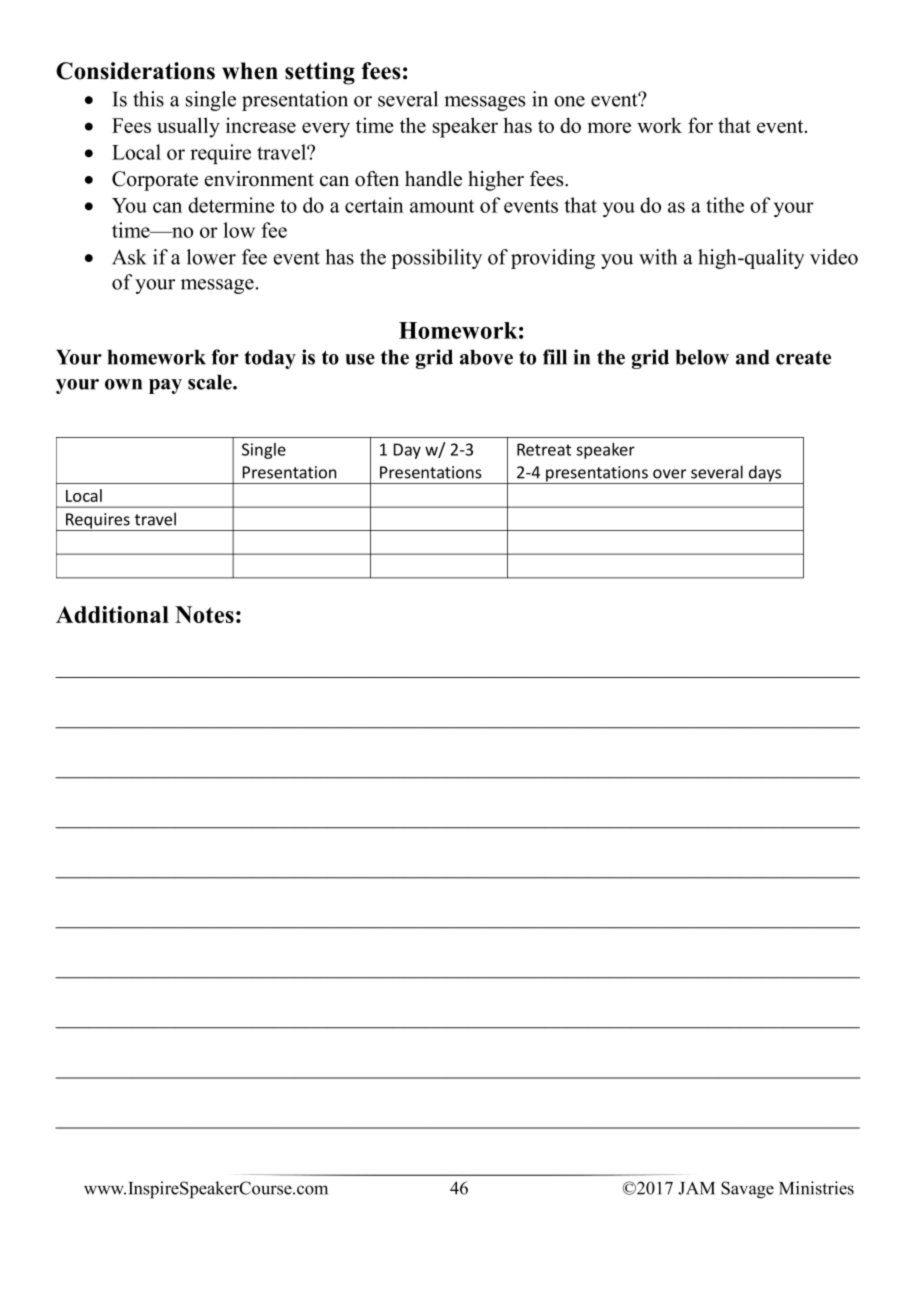  What do you see at coordinates (765, 474) in the screenshot?
I see `days` at bounding box center [765, 474].
